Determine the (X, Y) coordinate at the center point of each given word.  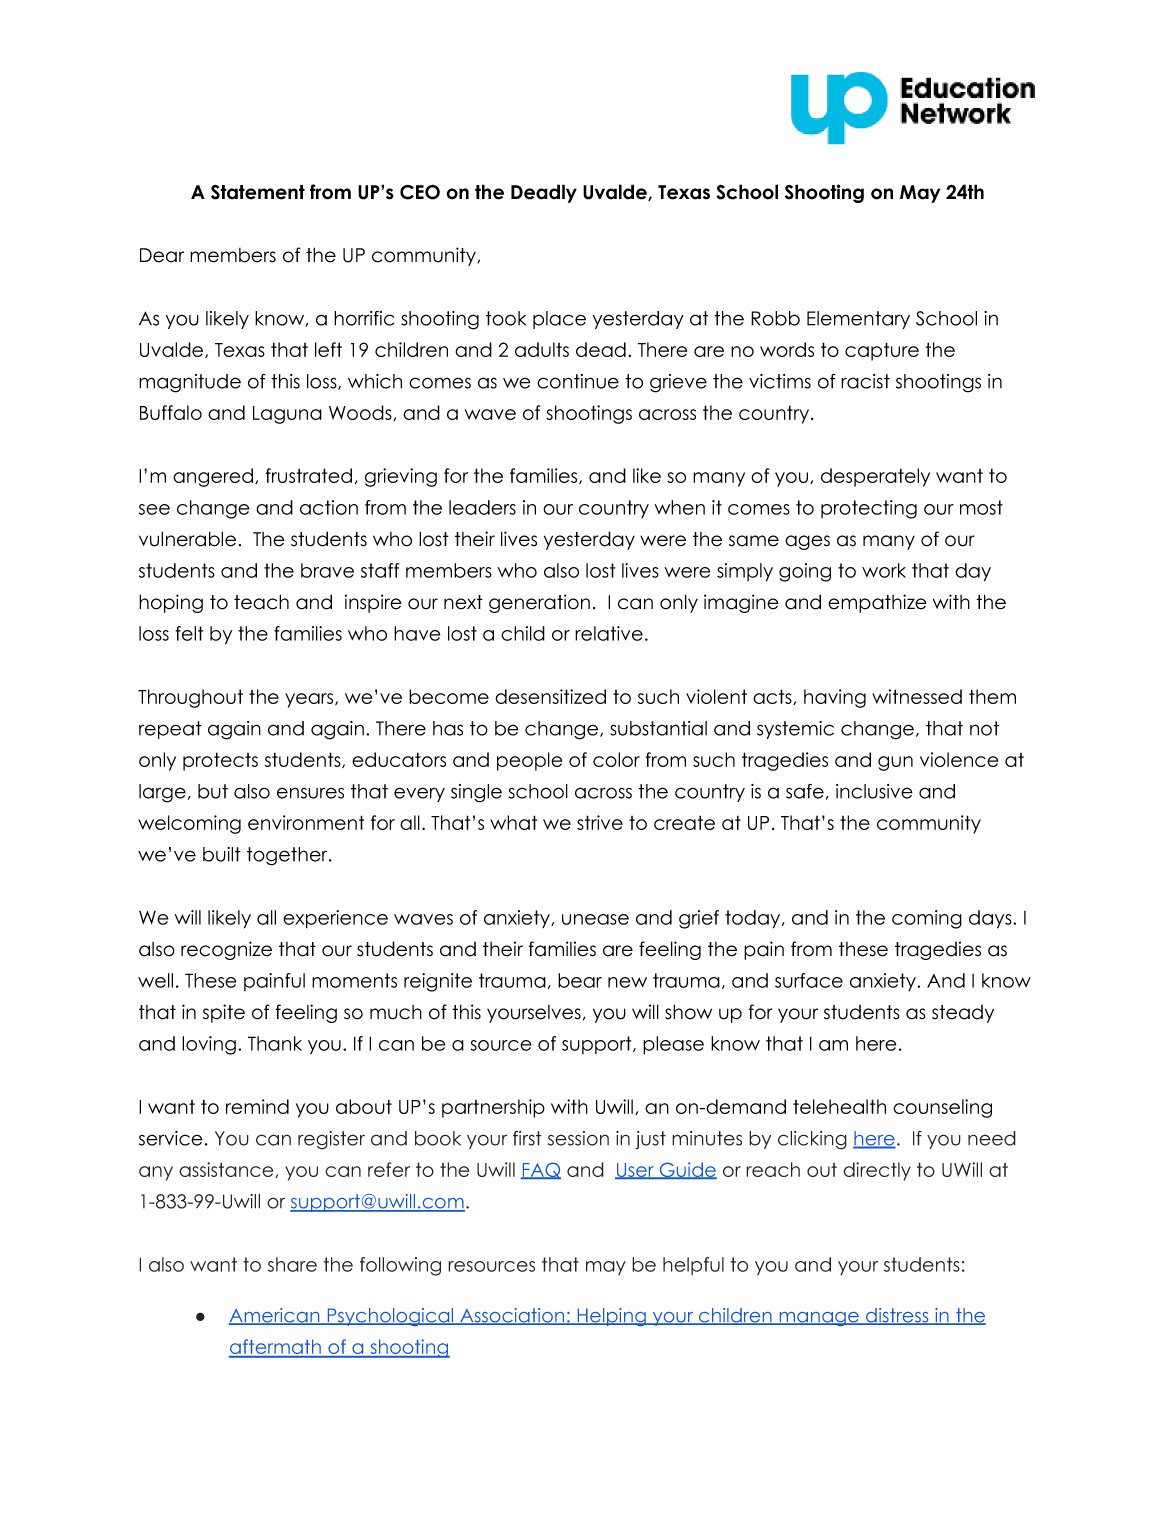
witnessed (917, 696)
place (559, 320)
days (991, 919)
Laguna (287, 415)
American (275, 1316)
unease (595, 919)
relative (609, 633)
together (288, 856)
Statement (258, 192)
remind (257, 1106)
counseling (942, 1108)
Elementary (858, 320)
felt (189, 633)
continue (578, 381)
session (578, 1138)
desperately (875, 477)
